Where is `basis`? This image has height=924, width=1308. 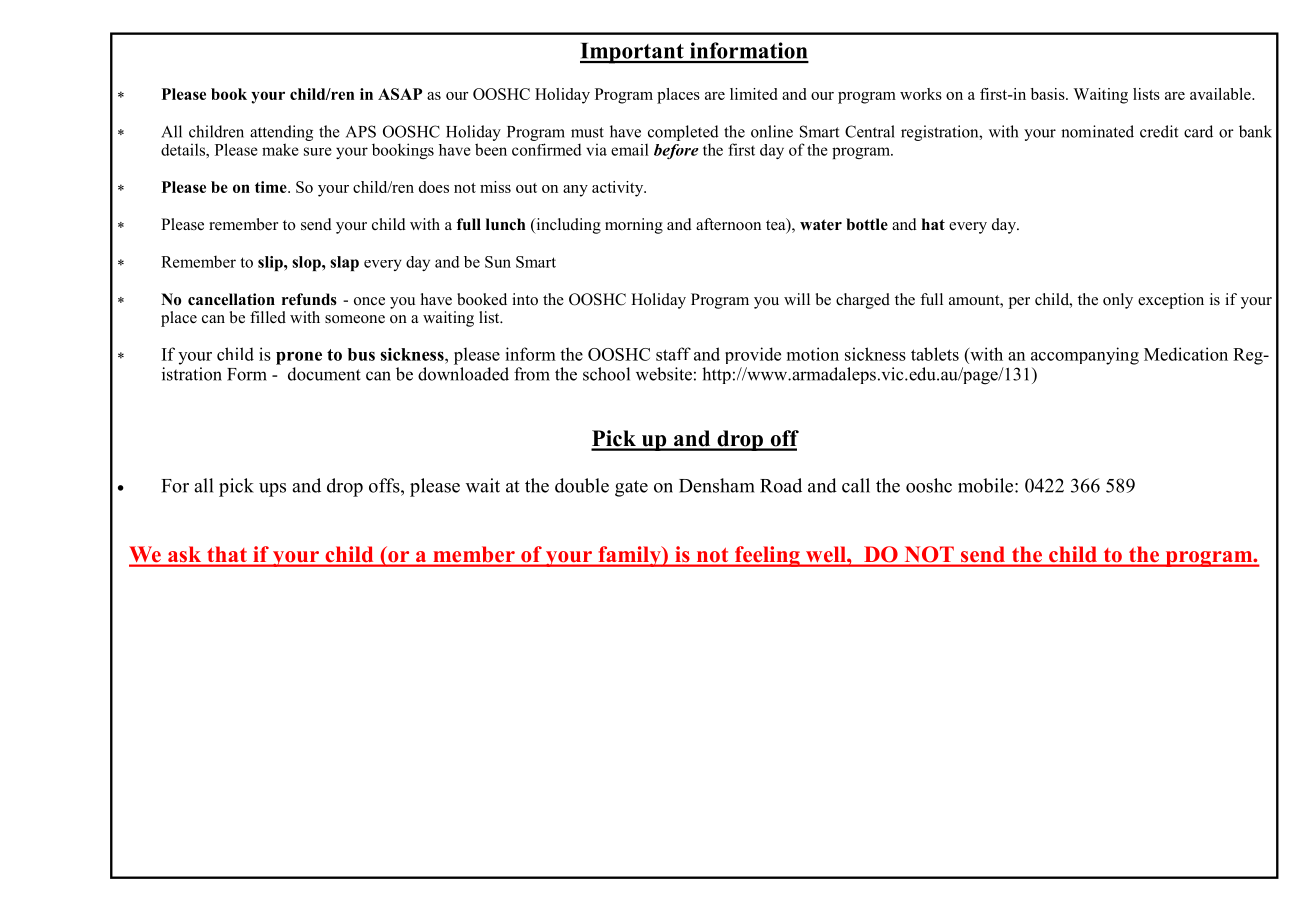 basis is located at coordinates (1049, 94).
